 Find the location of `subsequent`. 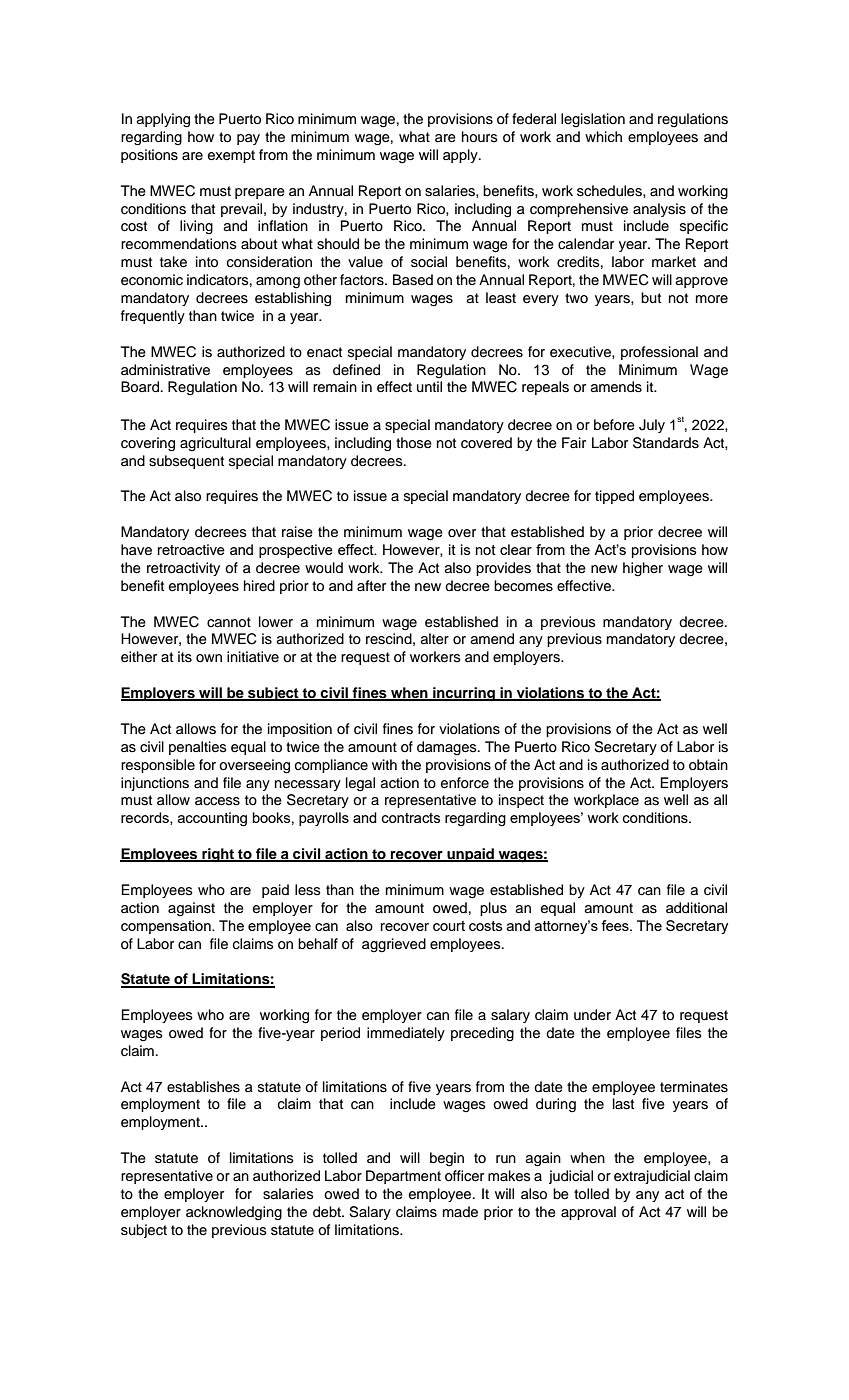

subsequent is located at coordinates (186, 462).
